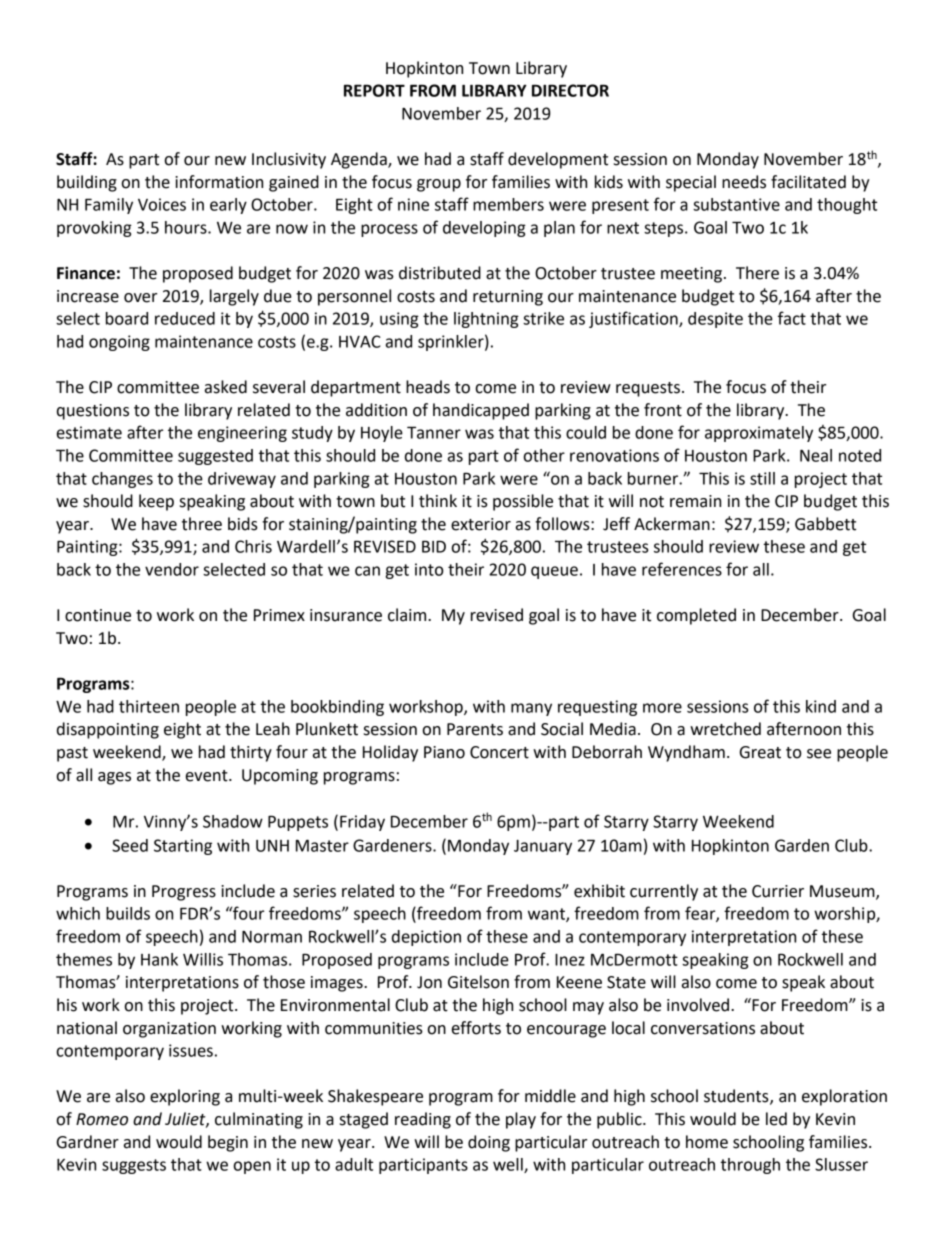 This screenshot has width=952, height=1233. What do you see at coordinates (744, 182) in the screenshot?
I see `needs` at bounding box center [744, 182].
